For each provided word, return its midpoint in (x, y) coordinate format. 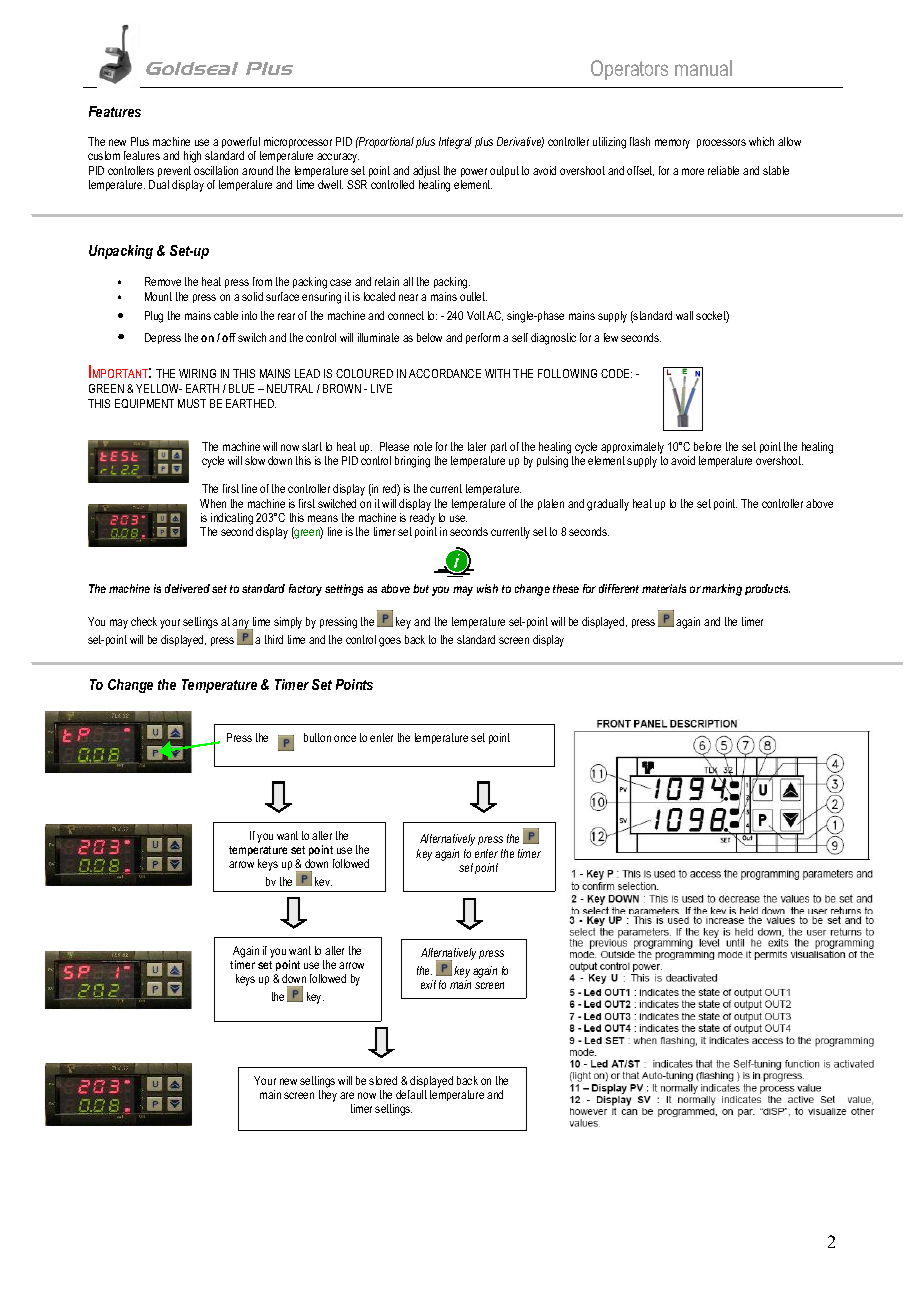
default (411, 1094)
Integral (455, 143)
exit (428, 984)
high (192, 157)
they (328, 1096)
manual (703, 68)
